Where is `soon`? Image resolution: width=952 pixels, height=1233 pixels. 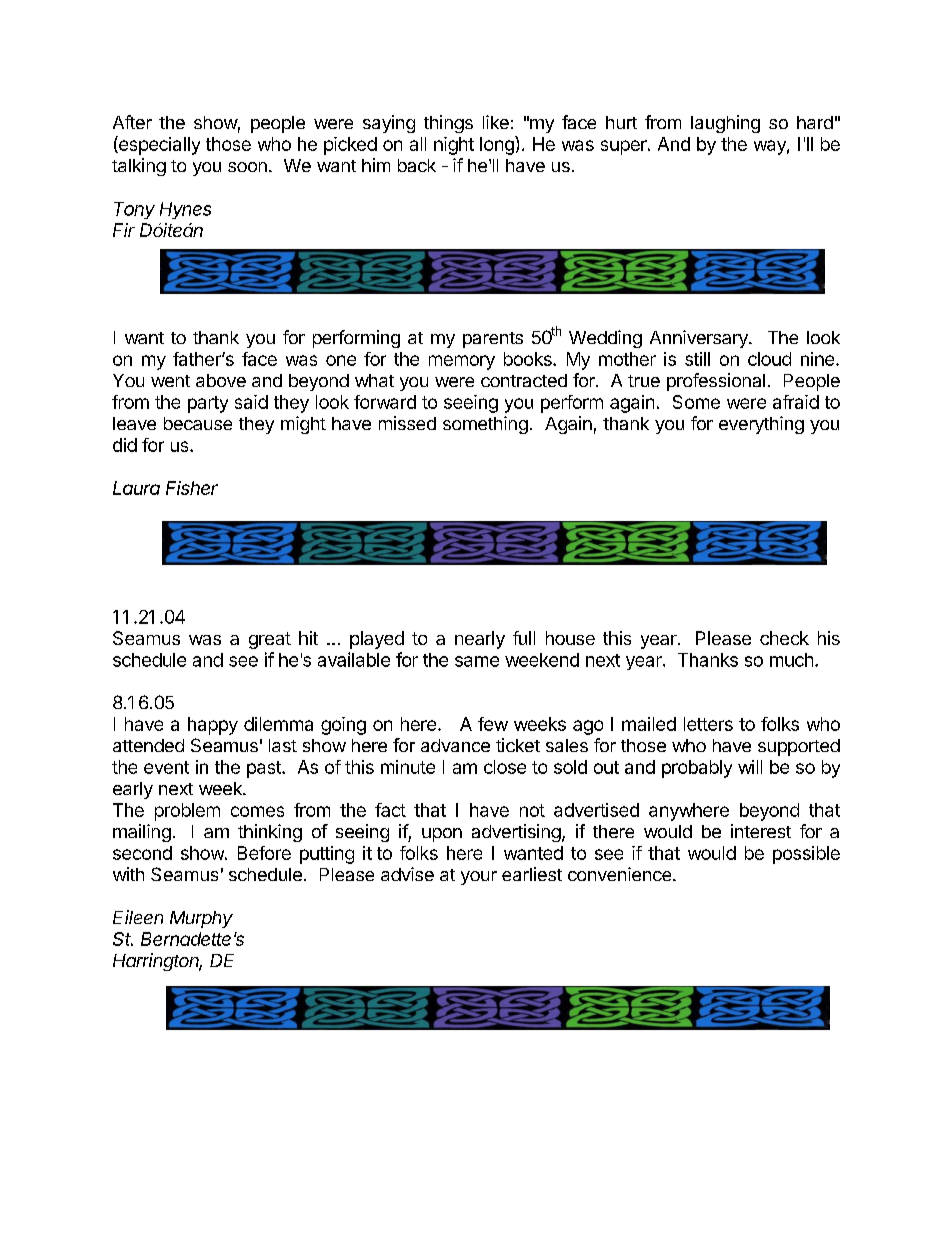
soon is located at coordinates (247, 167).
